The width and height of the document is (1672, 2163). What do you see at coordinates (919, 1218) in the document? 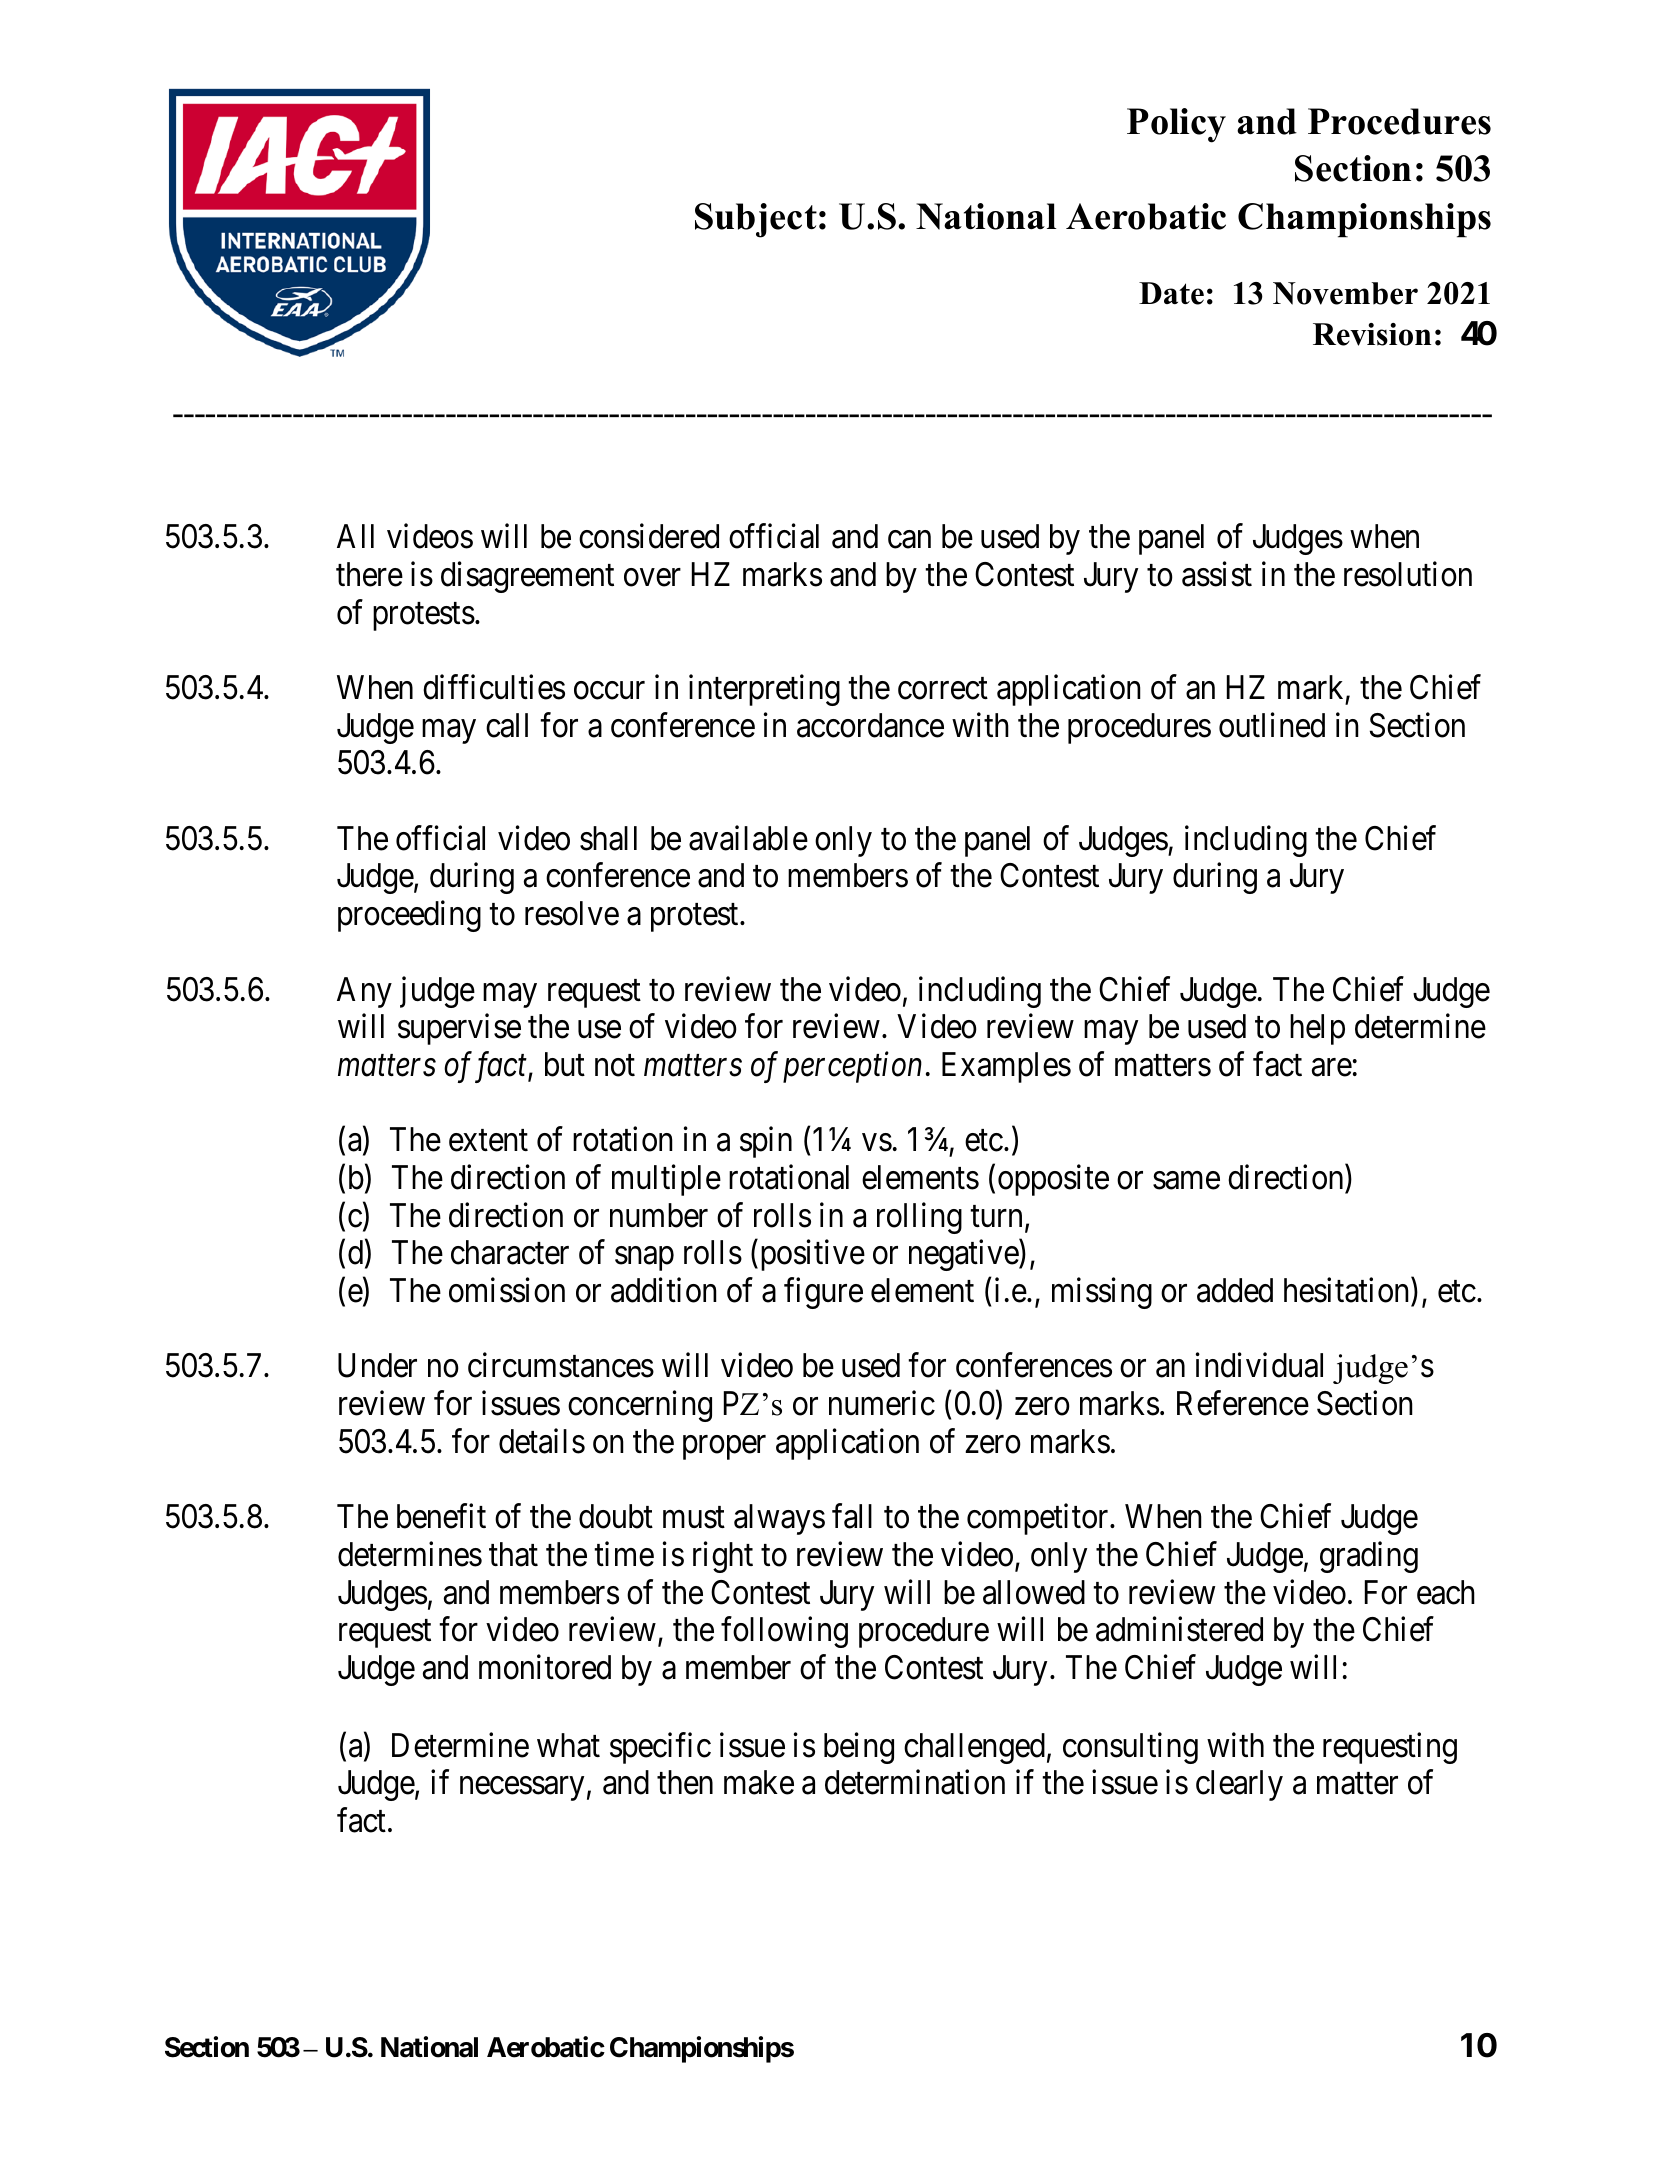
I see `rolling` at bounding box center [919, 1218].
